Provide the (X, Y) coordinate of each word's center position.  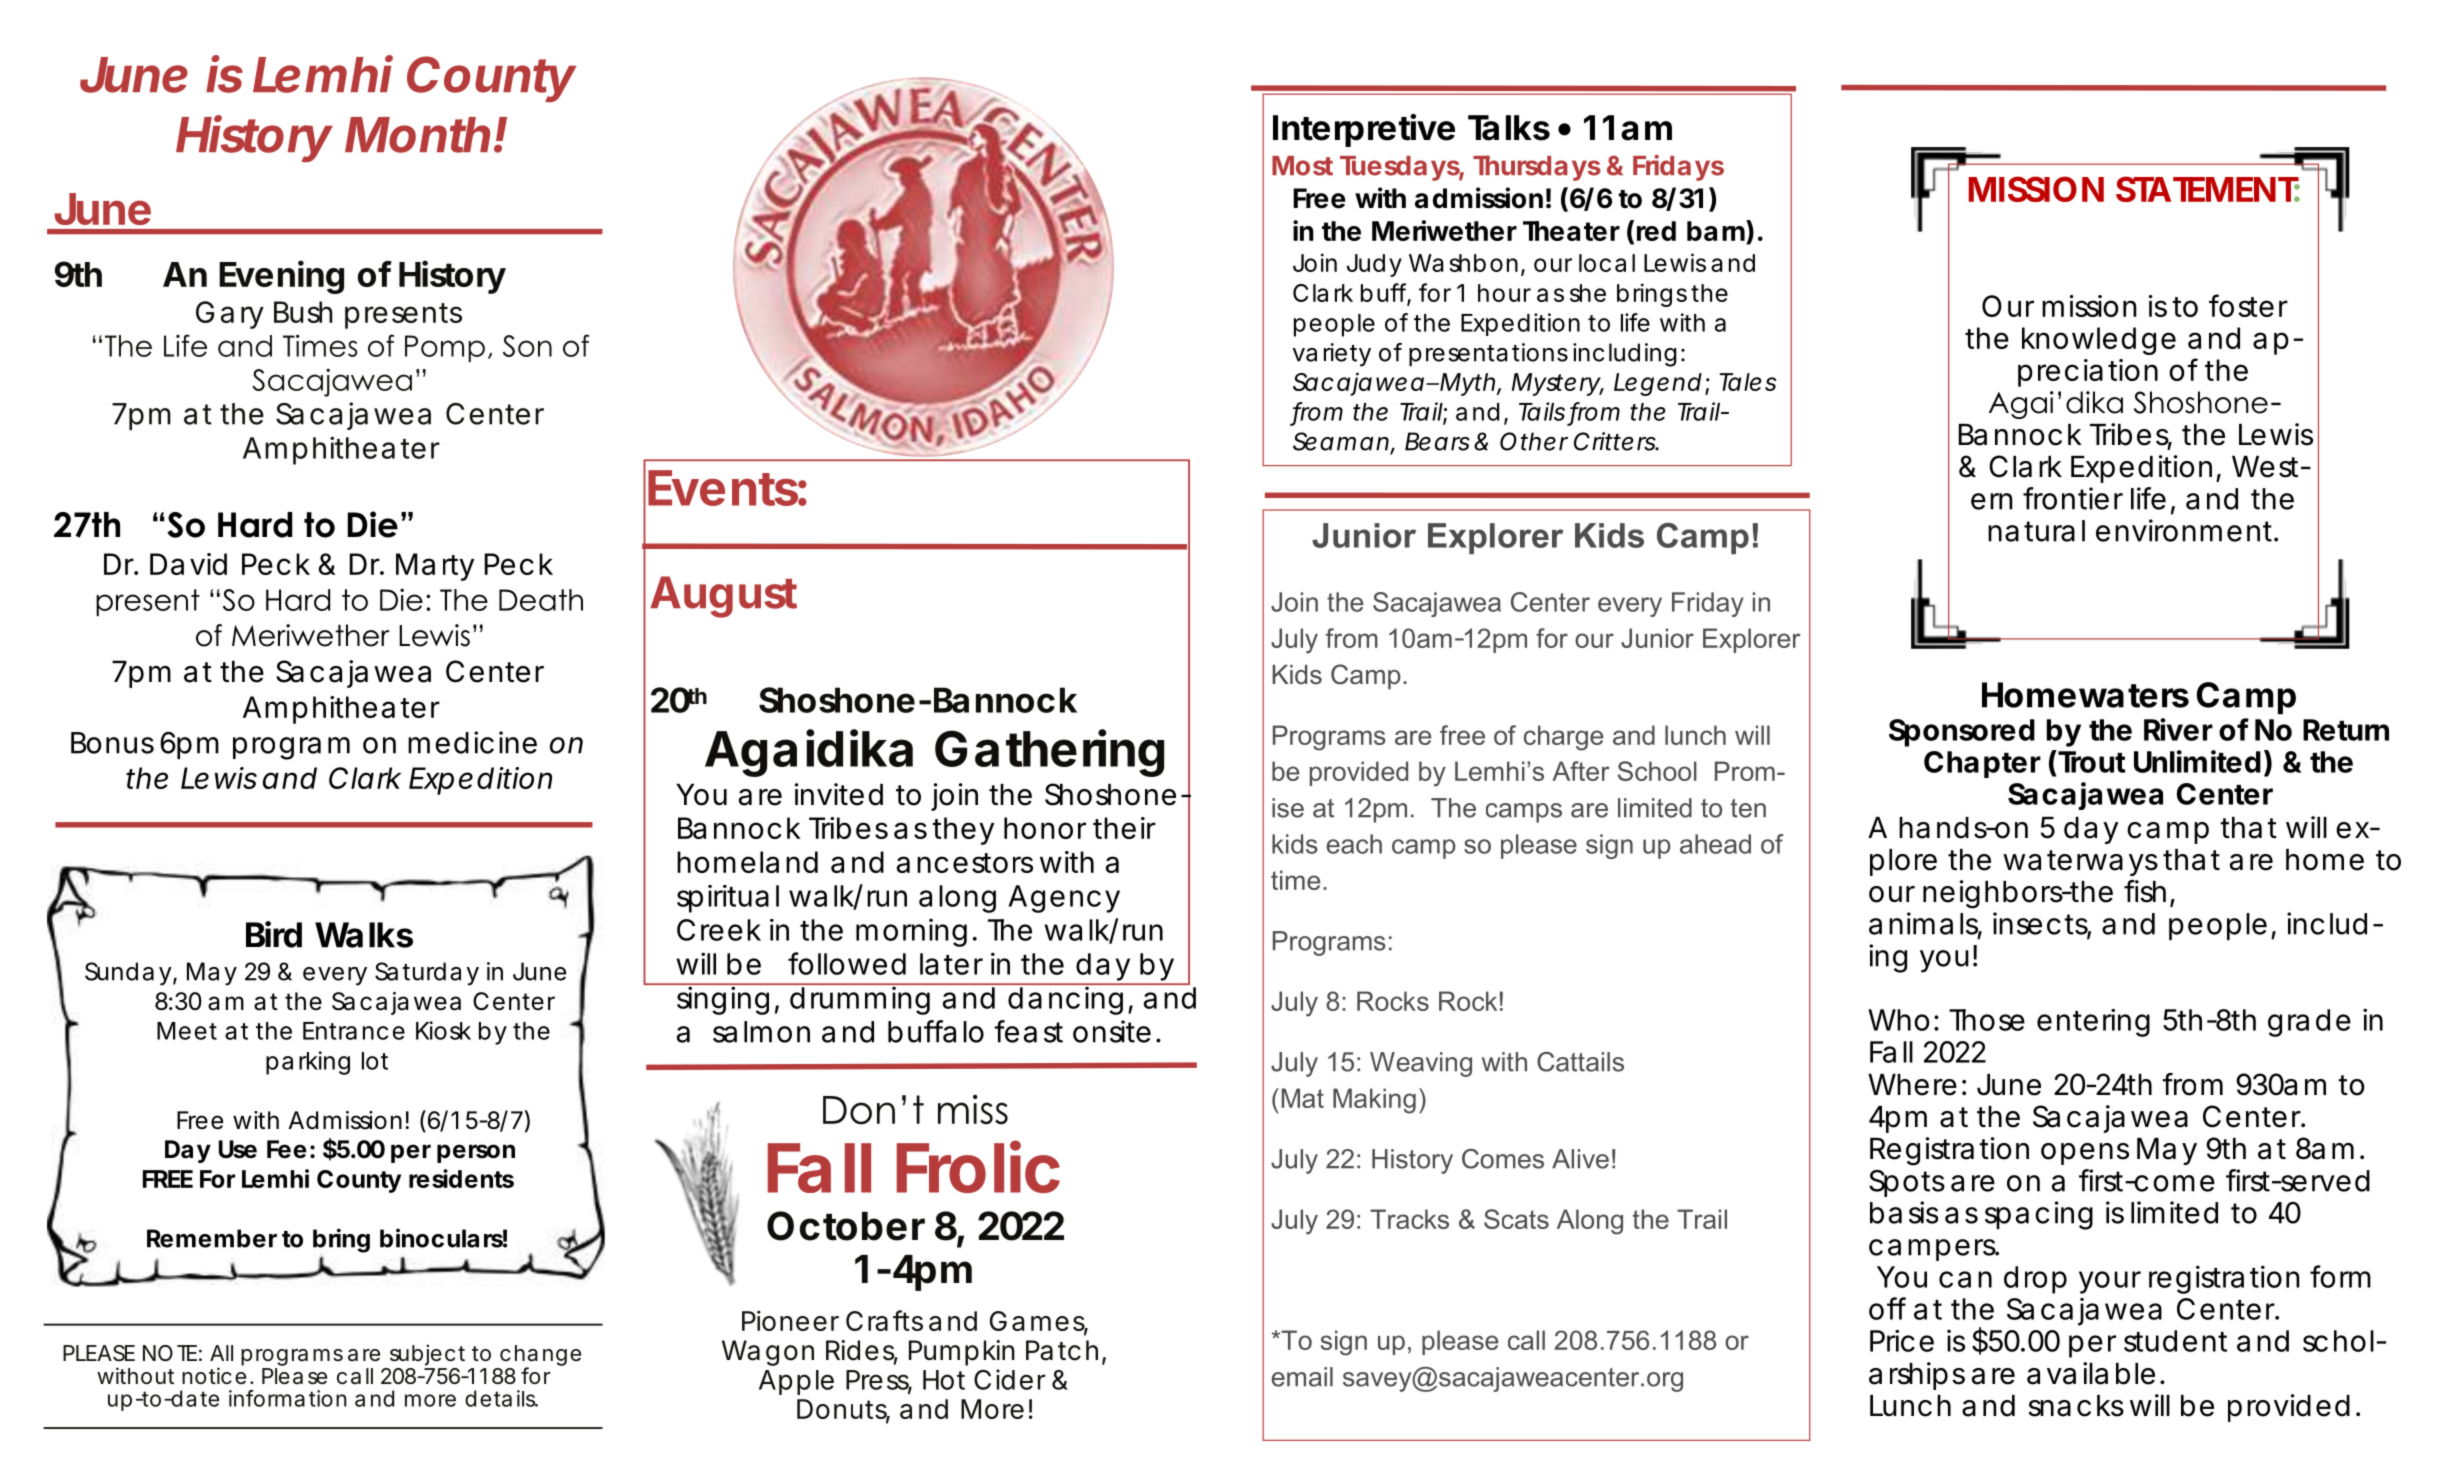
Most (1302, 166)
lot (375, 1061)
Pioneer (790, 1320)
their (1124, 828)
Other (1534, 441)
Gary (229, 315)
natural (2036, 531)
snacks (2076, 1406)
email (1302, 1377)
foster (2248, 305)
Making (1374, 1101)
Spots (1907, 1183)
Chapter (1982, 764)
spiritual (728, 899)
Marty (435, 567)
